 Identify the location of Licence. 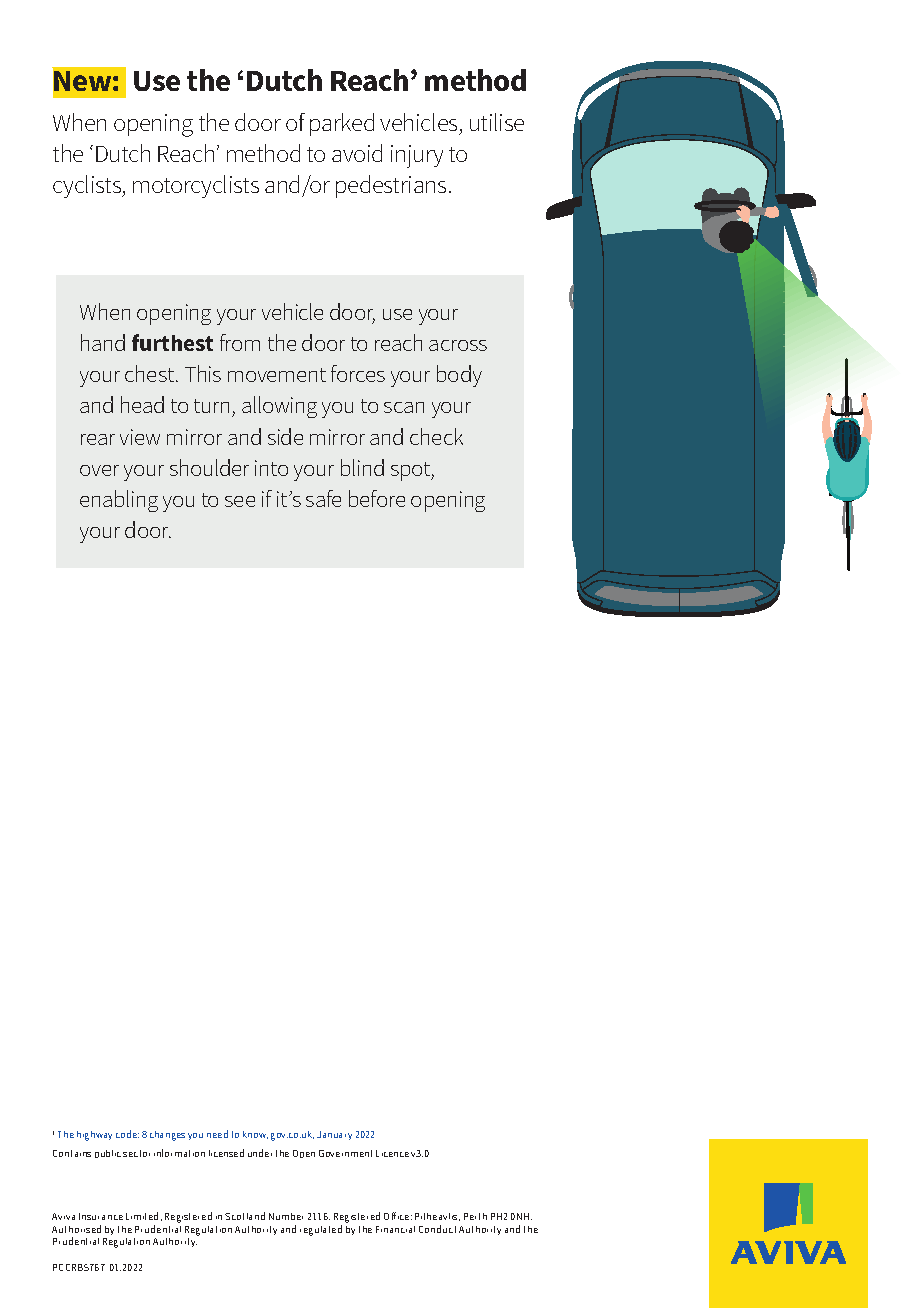
(392, 1153).
